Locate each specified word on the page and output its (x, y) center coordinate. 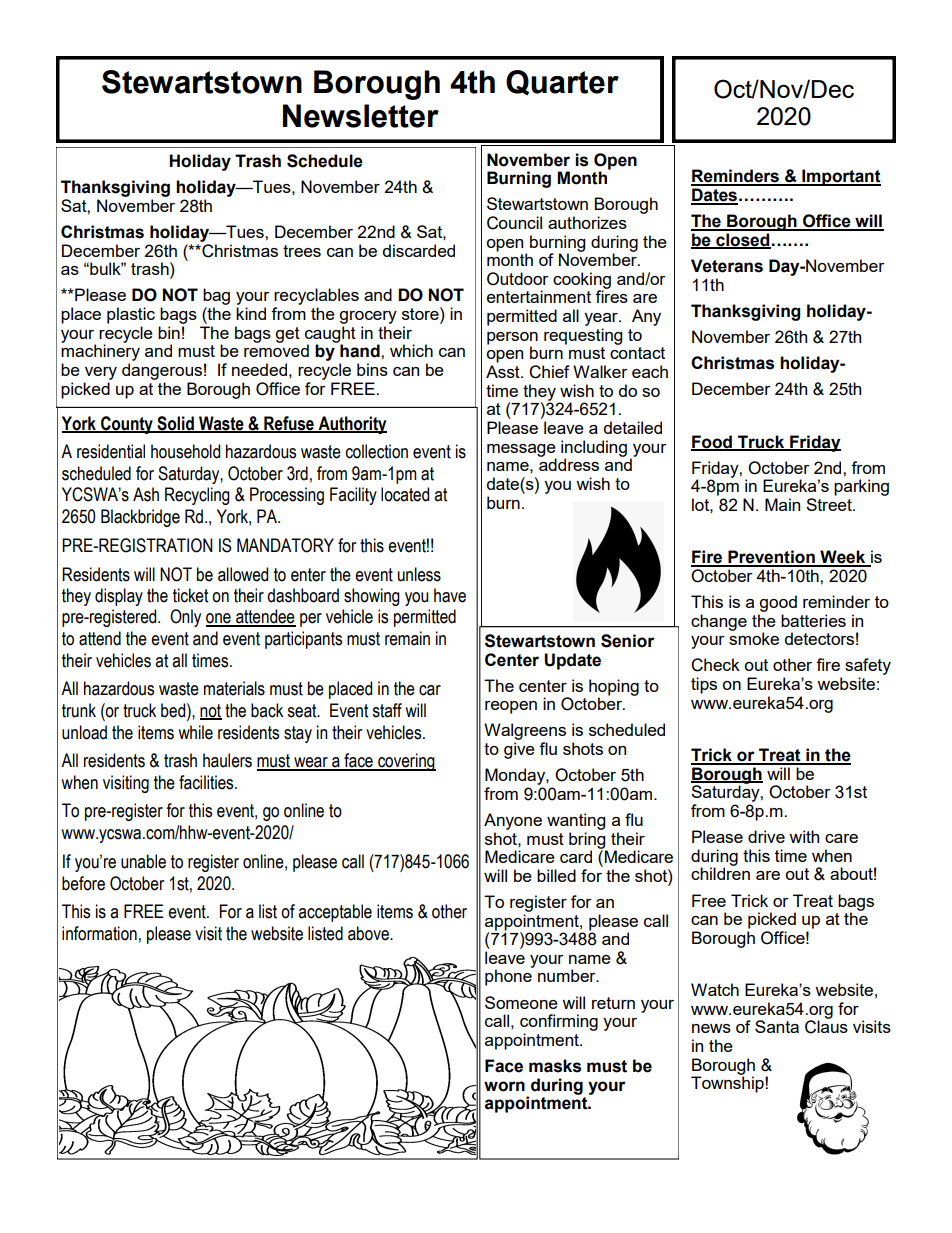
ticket (190, 595)
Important (840, 177)
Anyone (513, 821)
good (778, 603)
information (99, 933)
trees (302, 251)
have (450, 595)
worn (504, 1086)
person (512, 339)
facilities (207, 782)
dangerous (162, 371)
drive (766, 836)
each (650, 371)
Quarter (562, 83)
